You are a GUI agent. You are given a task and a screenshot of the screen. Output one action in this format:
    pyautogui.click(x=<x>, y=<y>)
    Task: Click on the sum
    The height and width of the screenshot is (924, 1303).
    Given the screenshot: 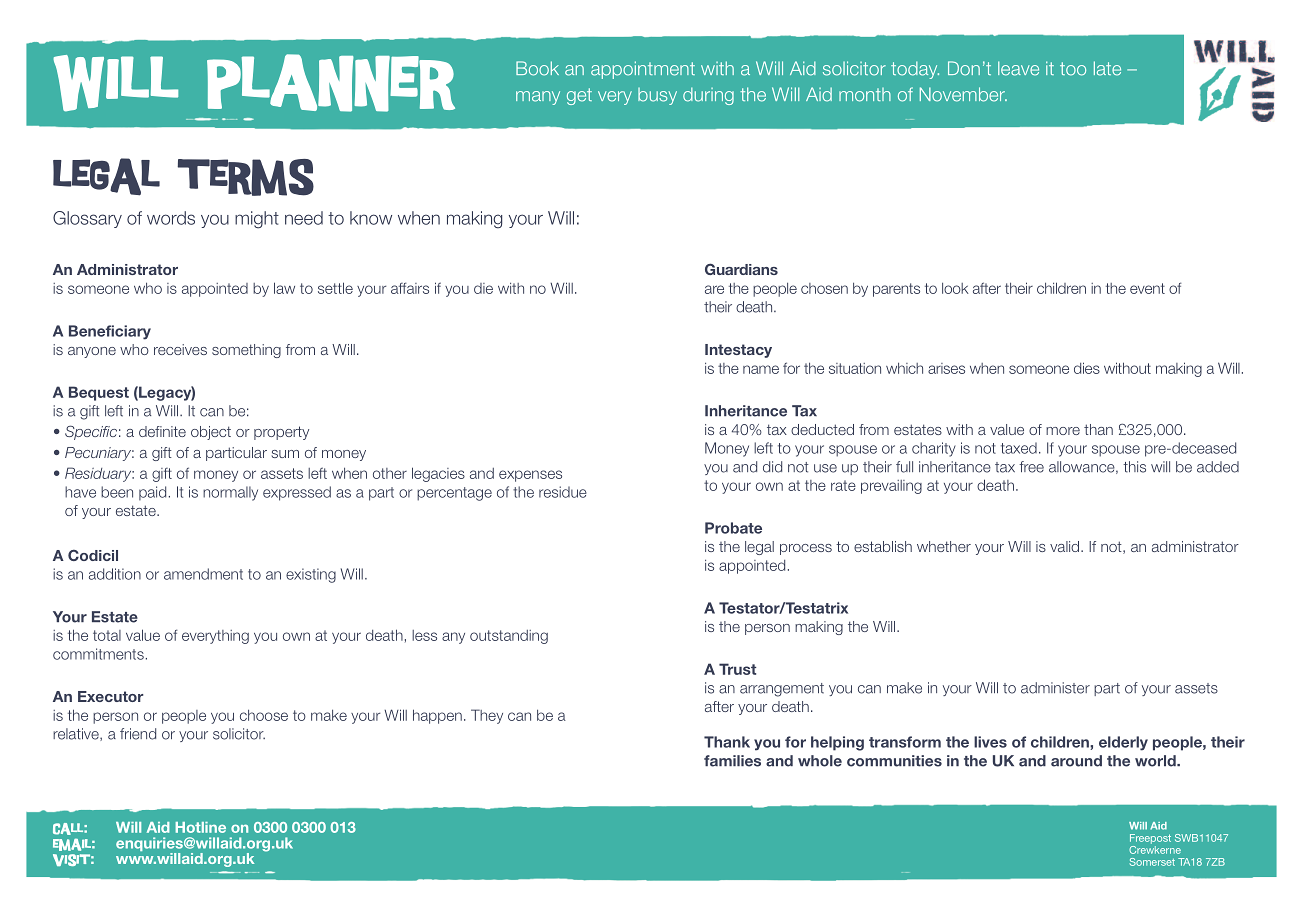 What is the action you would take?
    pyautogui.click(x=285, y=454)
